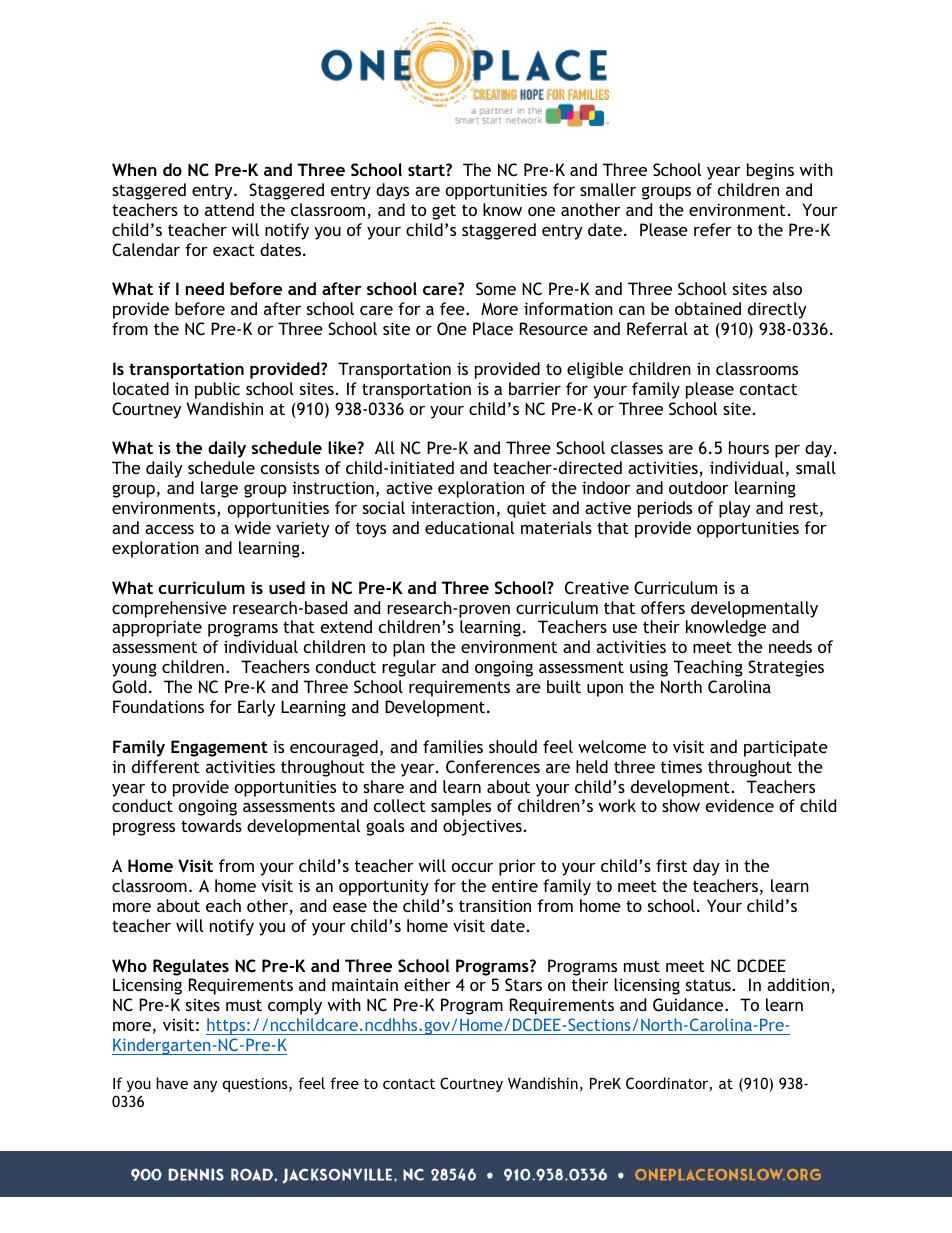 This screenshot has width=952, height=1233. What do you see at coordinates (409, 648) in the screenshot?
I see `plan` at bounding box center [409, 648].
